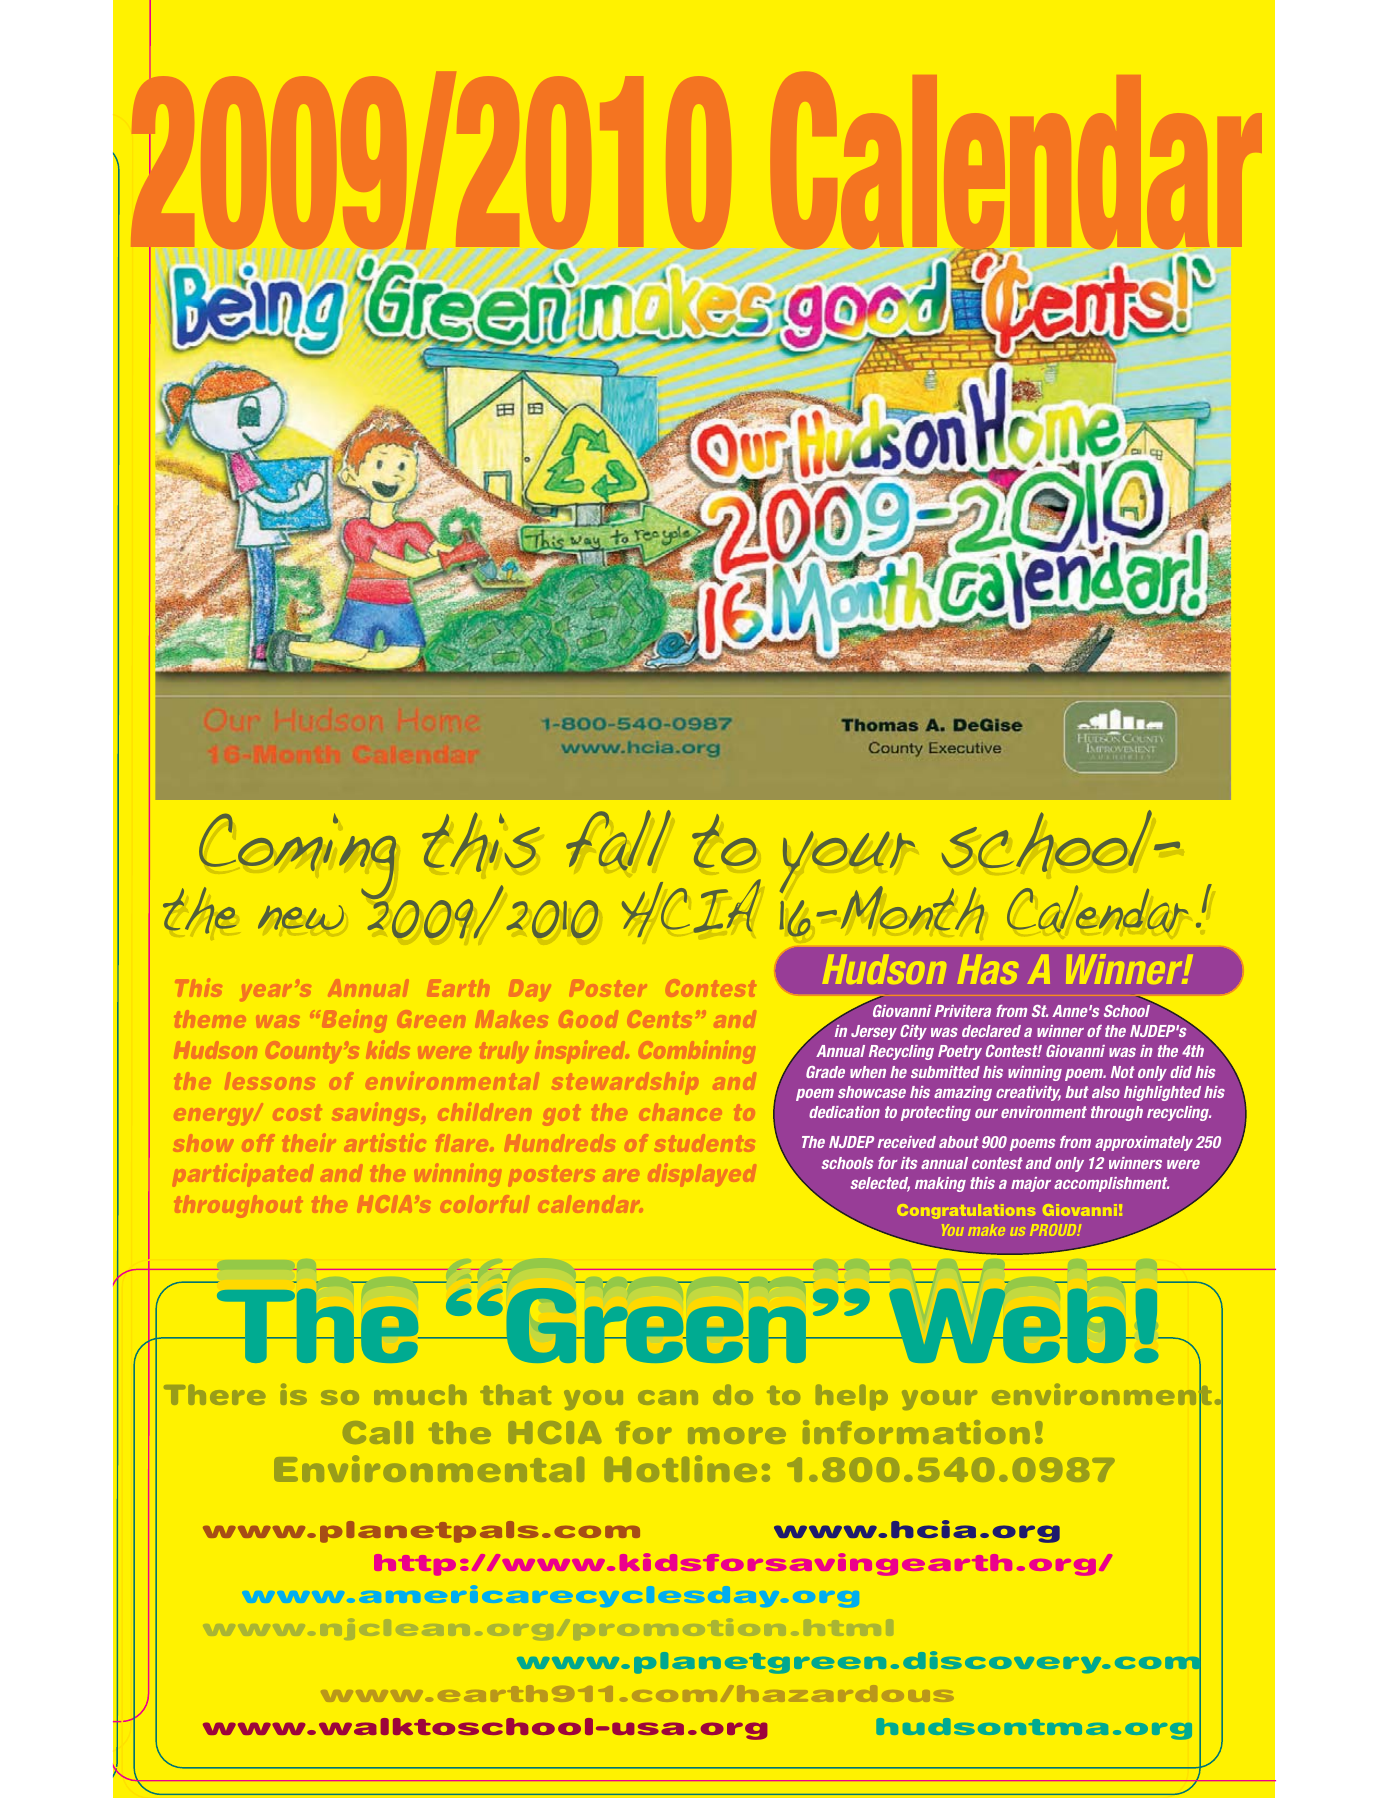 The height and width of the screenshot is (1798, 1389). Describe the element at coordinates (880, 1184) in the screenshot. I see `selected` at that location.
